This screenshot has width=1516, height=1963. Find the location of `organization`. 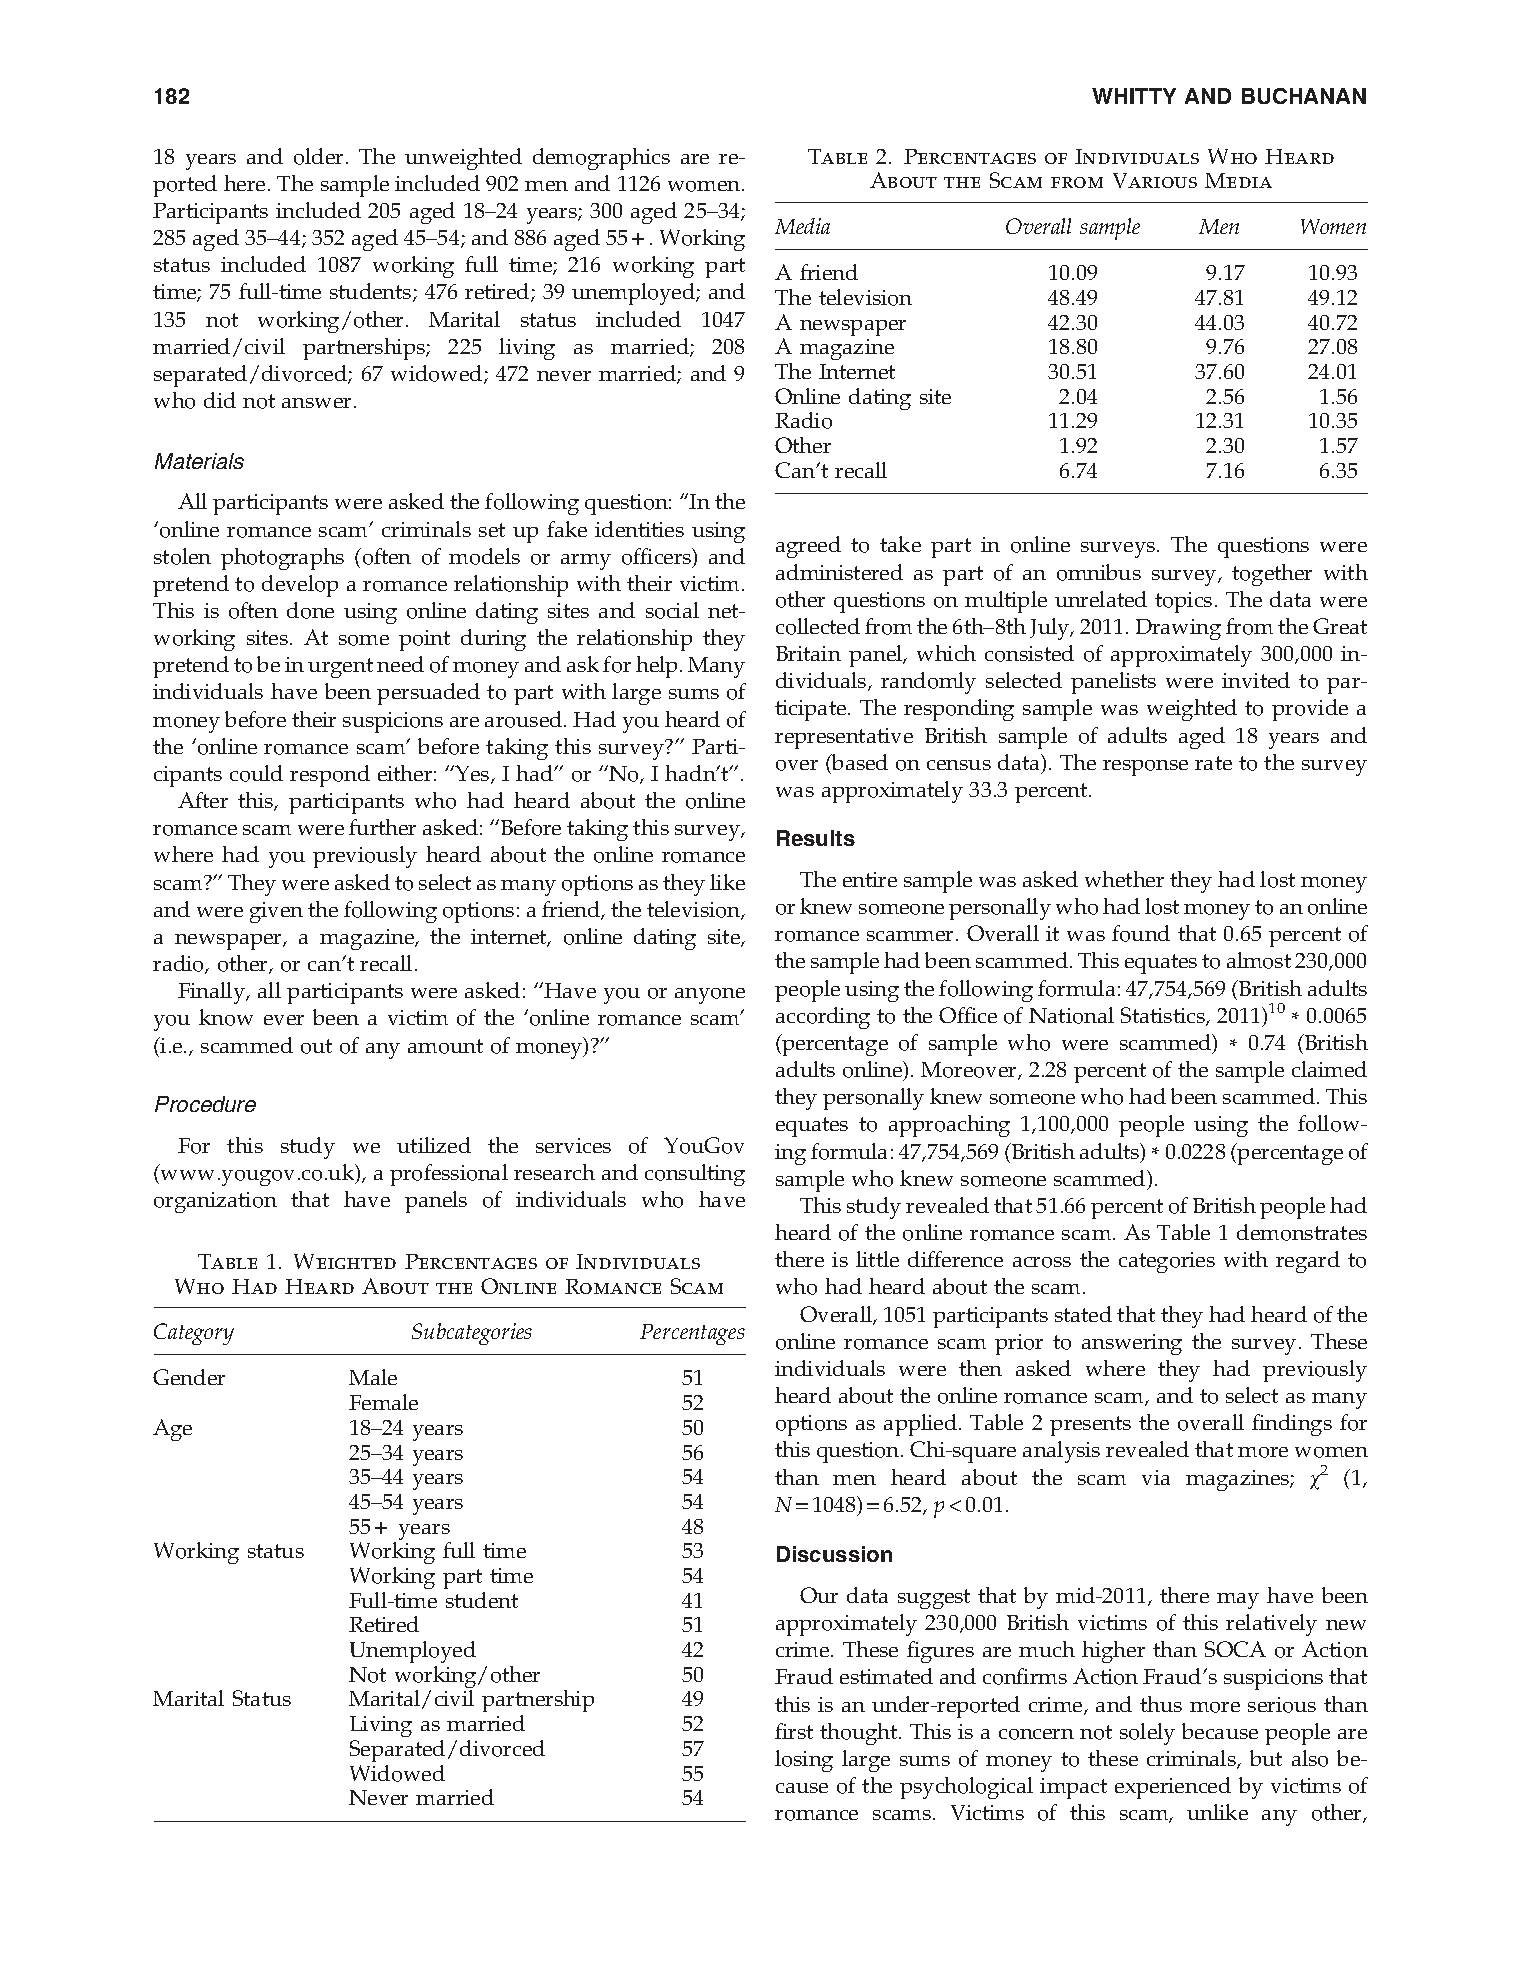

organization is located at coordinates (215, 1202).
